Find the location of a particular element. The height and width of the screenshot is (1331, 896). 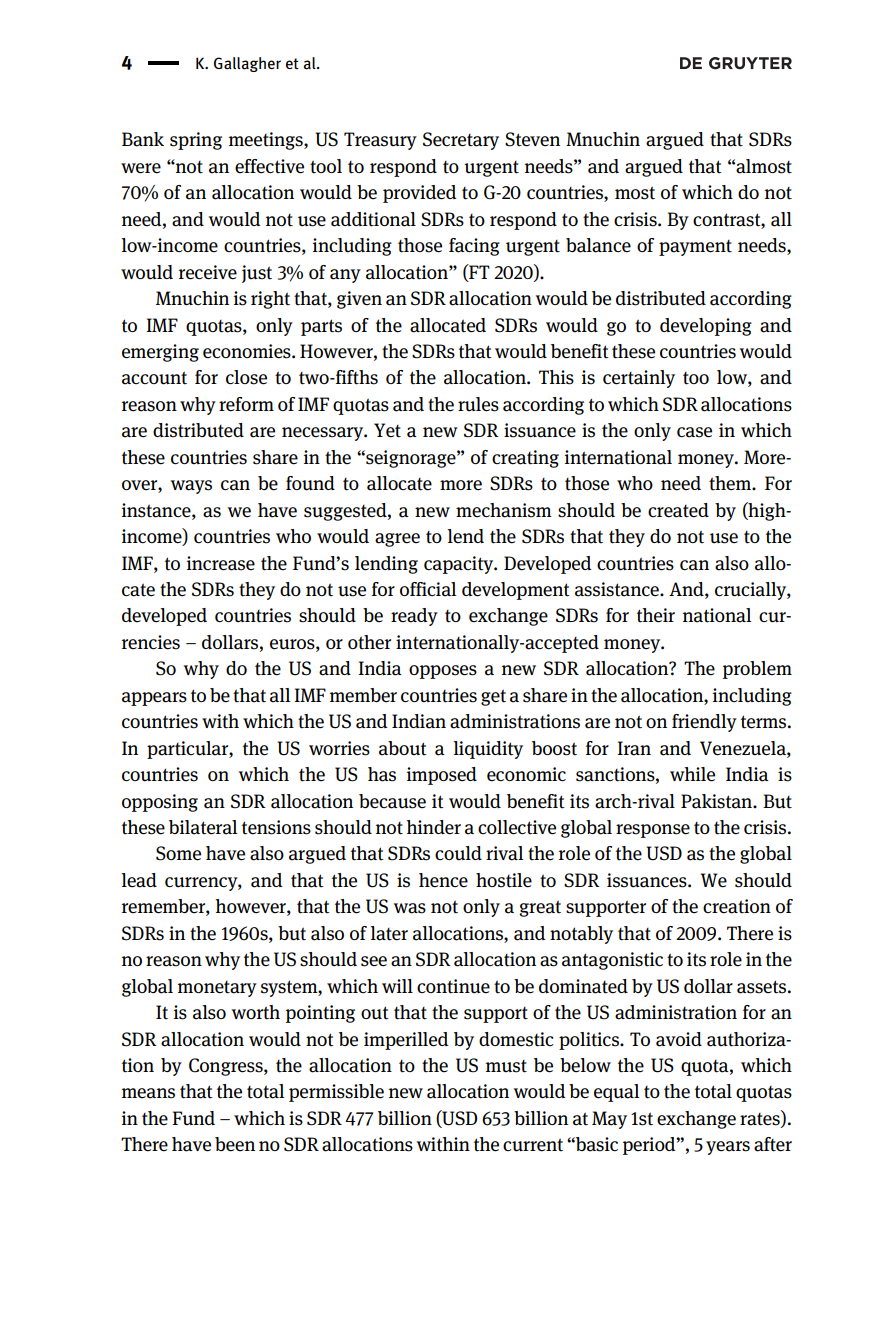

Gallagher is located at coordinates (247, 64).
